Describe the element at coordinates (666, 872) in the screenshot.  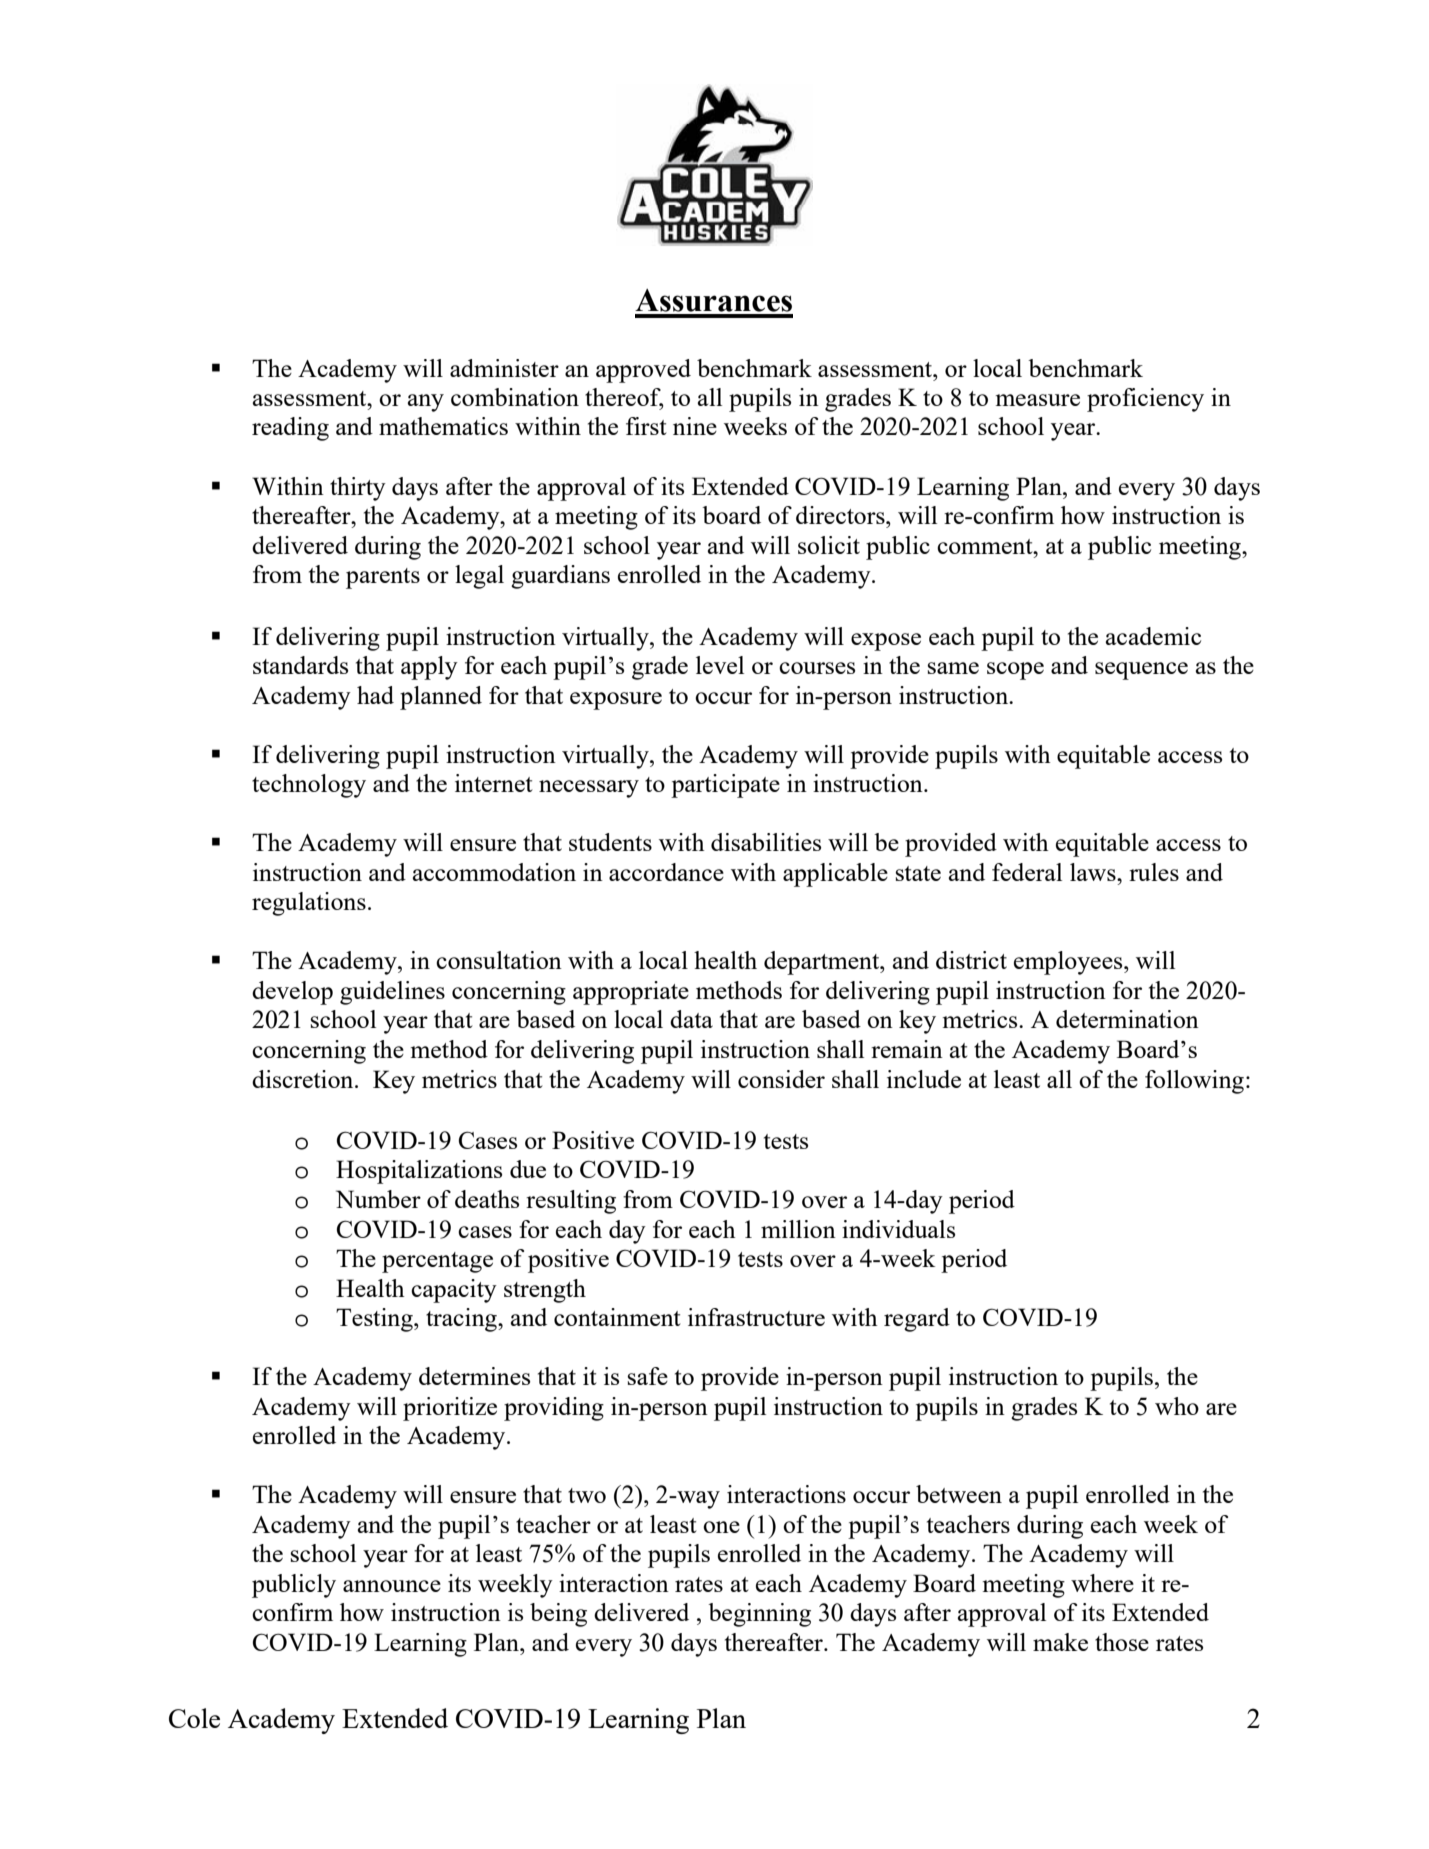
I see `accordance` at that location.
